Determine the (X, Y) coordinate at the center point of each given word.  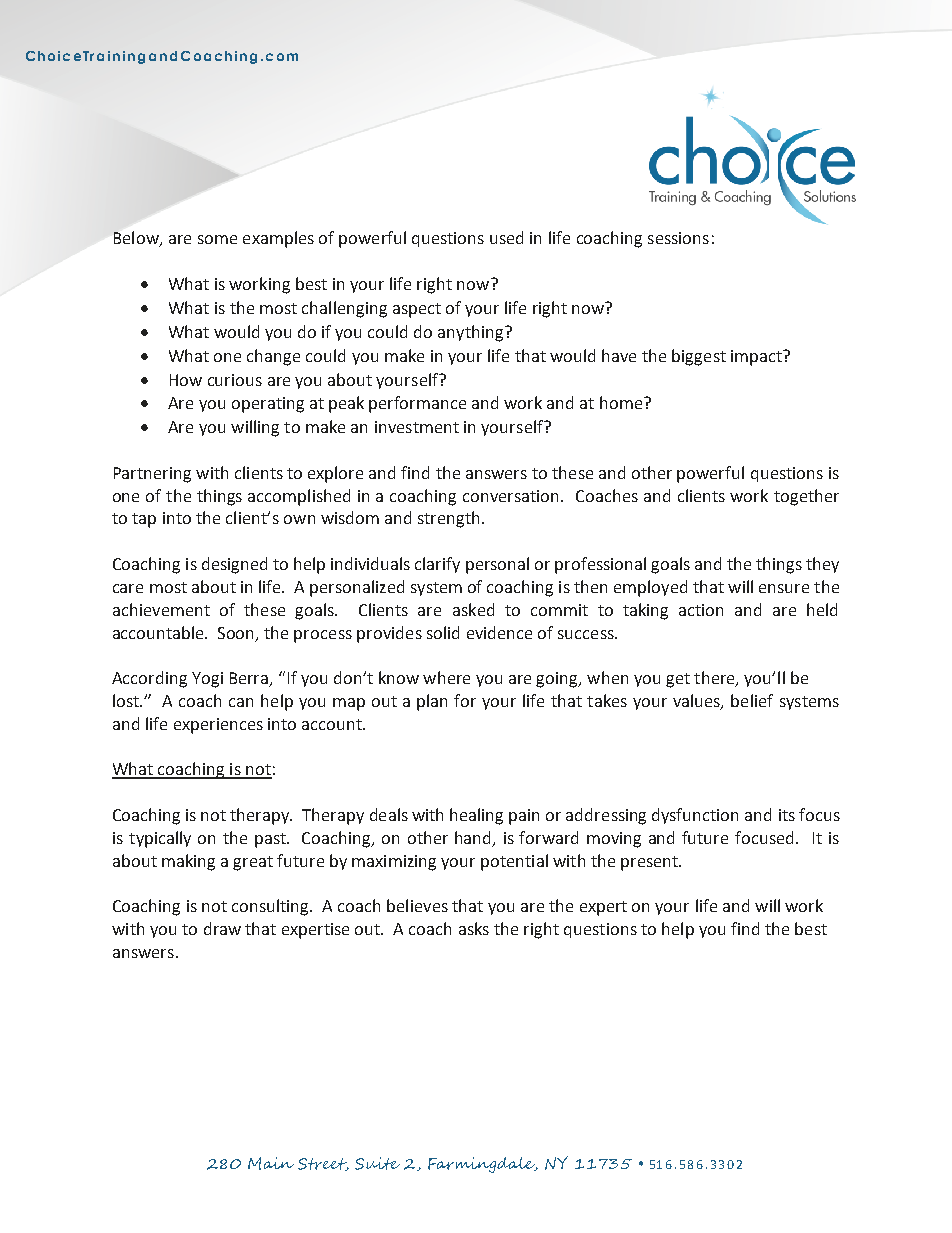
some (217, 239)
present (650, 863)
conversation (512, 496)
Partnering (152, 475)
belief (752, 700)
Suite (377, 1163)
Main (271, 1163)
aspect (417, 310)
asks (474, 928)
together (806, 497)
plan (432, 702)
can (241, 702)
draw (222, 928)
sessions (678, 238)
